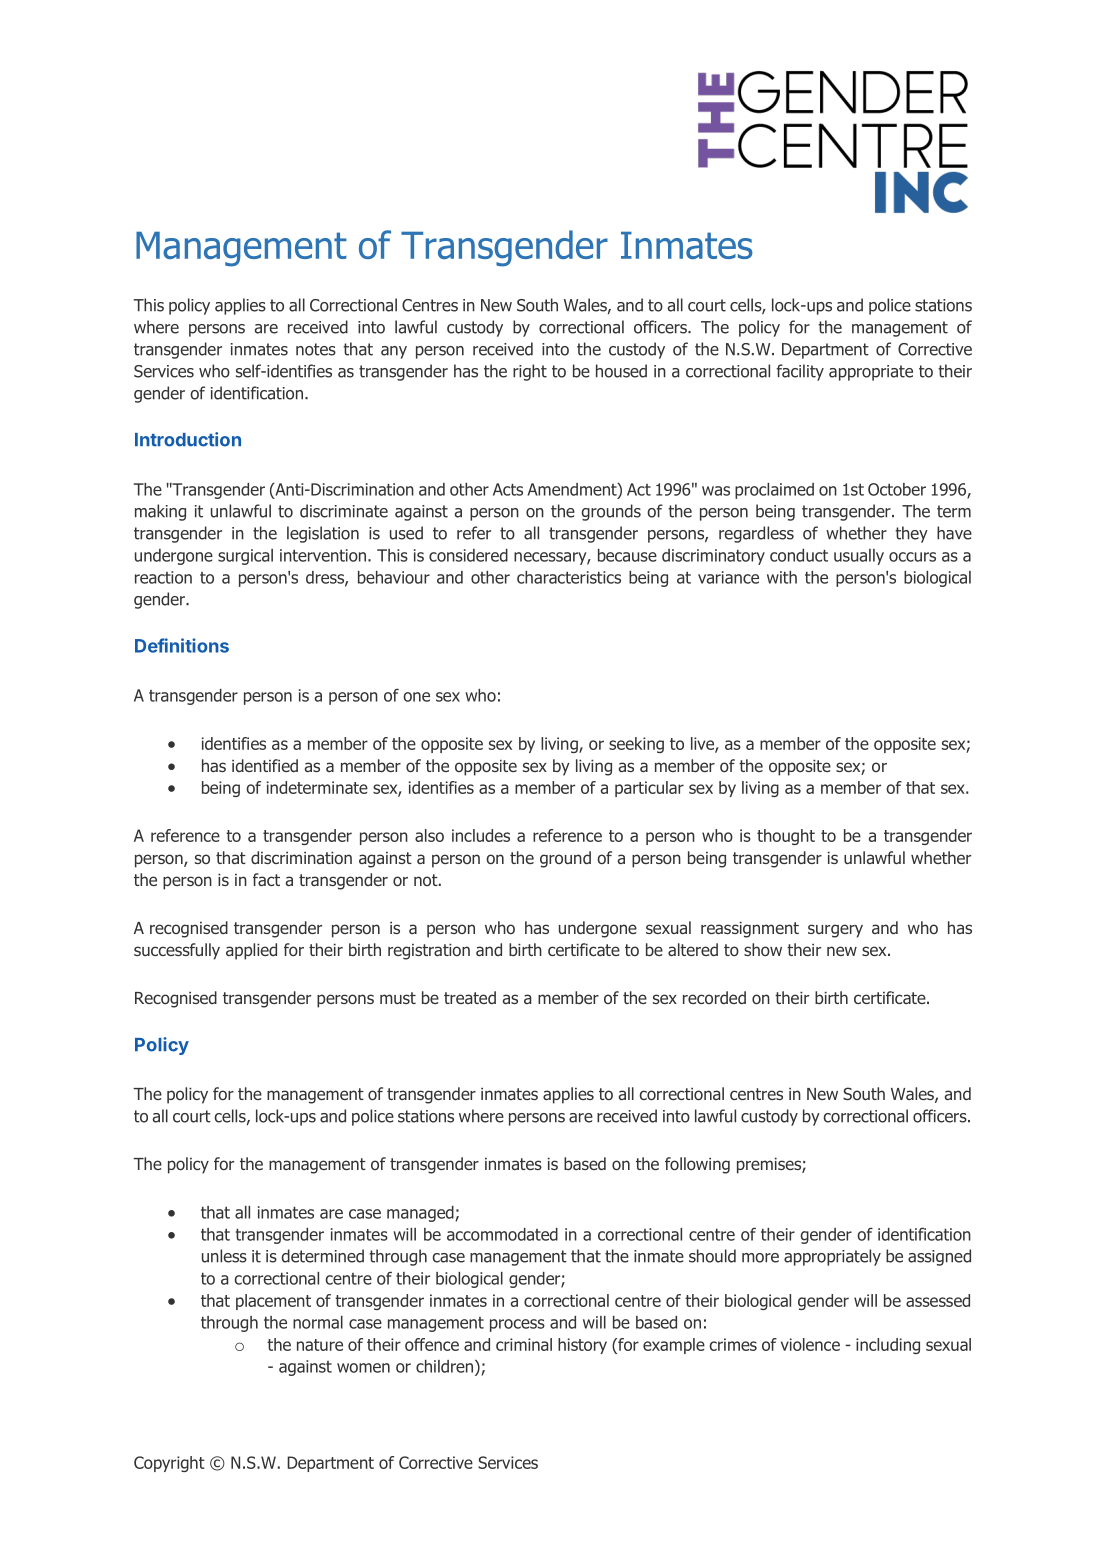 The image size is (1106, 1564). Describe the element at coordinates (481, 835) in the document. I see `includes` at that location.
